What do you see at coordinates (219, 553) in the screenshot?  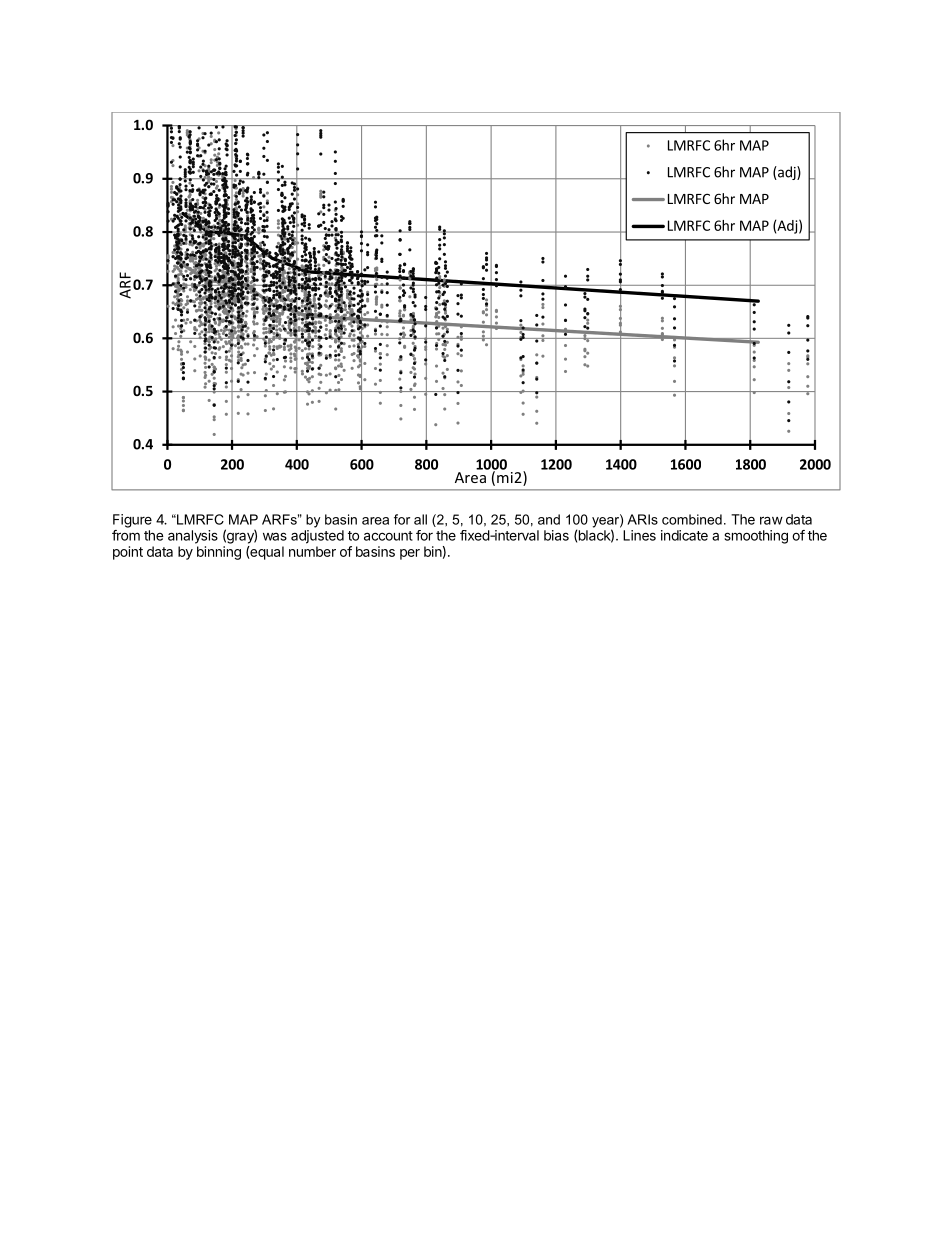 I see `binning` at bounding box center [219, 553].
